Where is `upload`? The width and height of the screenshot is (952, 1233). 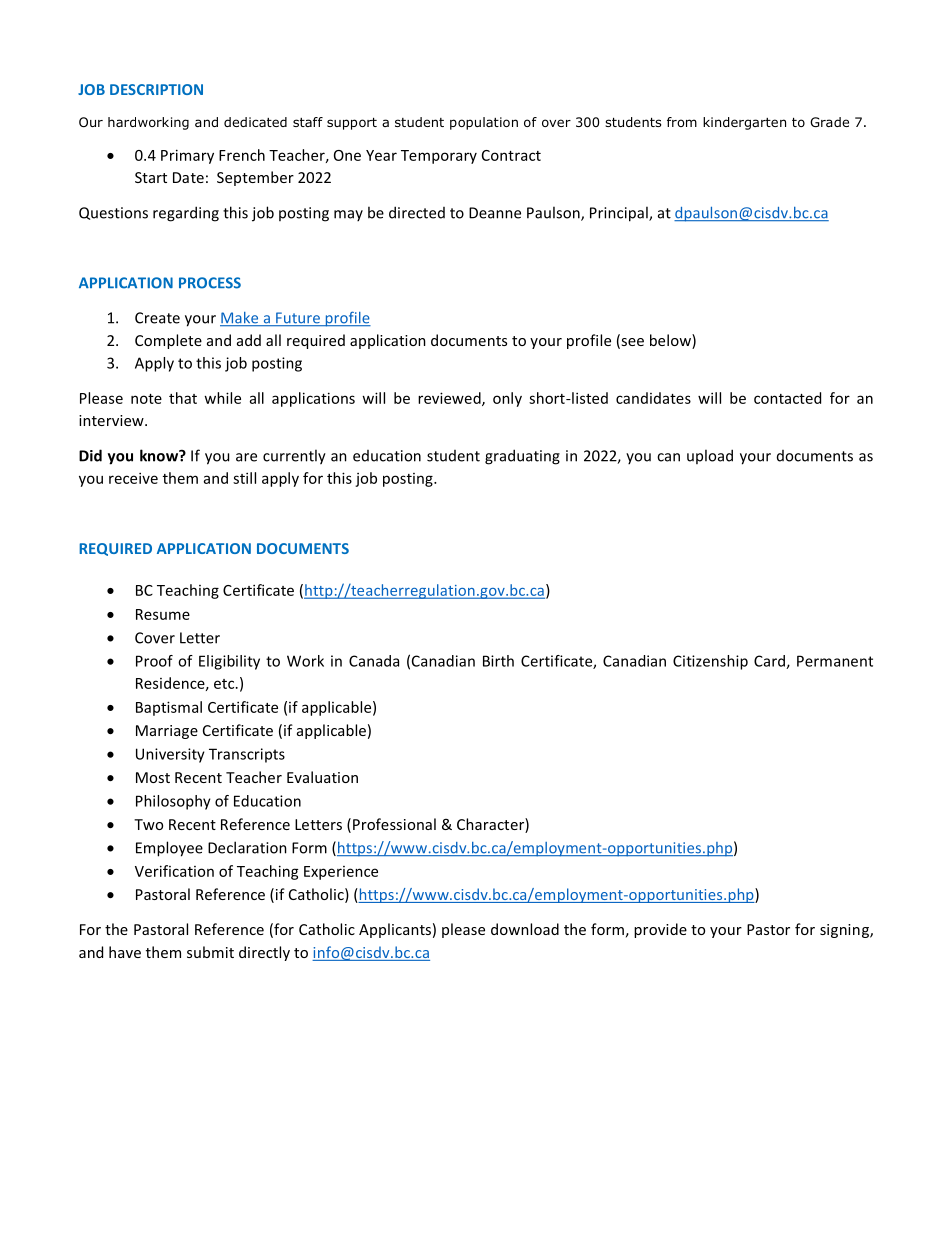 upload is located at coordinates (710, 456).
